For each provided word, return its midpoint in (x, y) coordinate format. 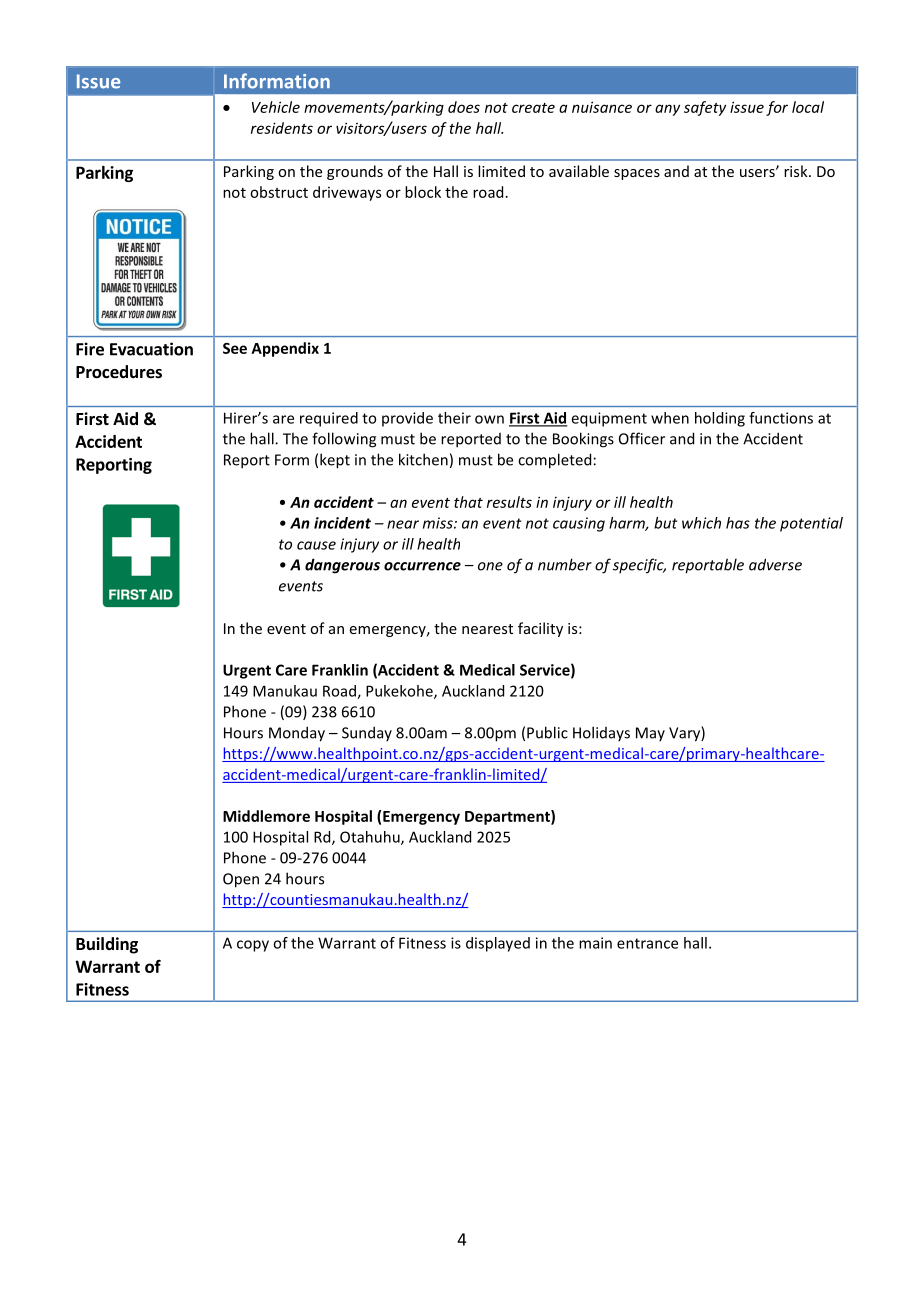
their (454, 418)
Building (107, 945)
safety (705, 108)
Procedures (119, 372)
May (650, 734)
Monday (297, 734)
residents (282, 128)
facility (540, 629)
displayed (498, 944)
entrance (647, 943)
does (464, 107)
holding (720, 419)
